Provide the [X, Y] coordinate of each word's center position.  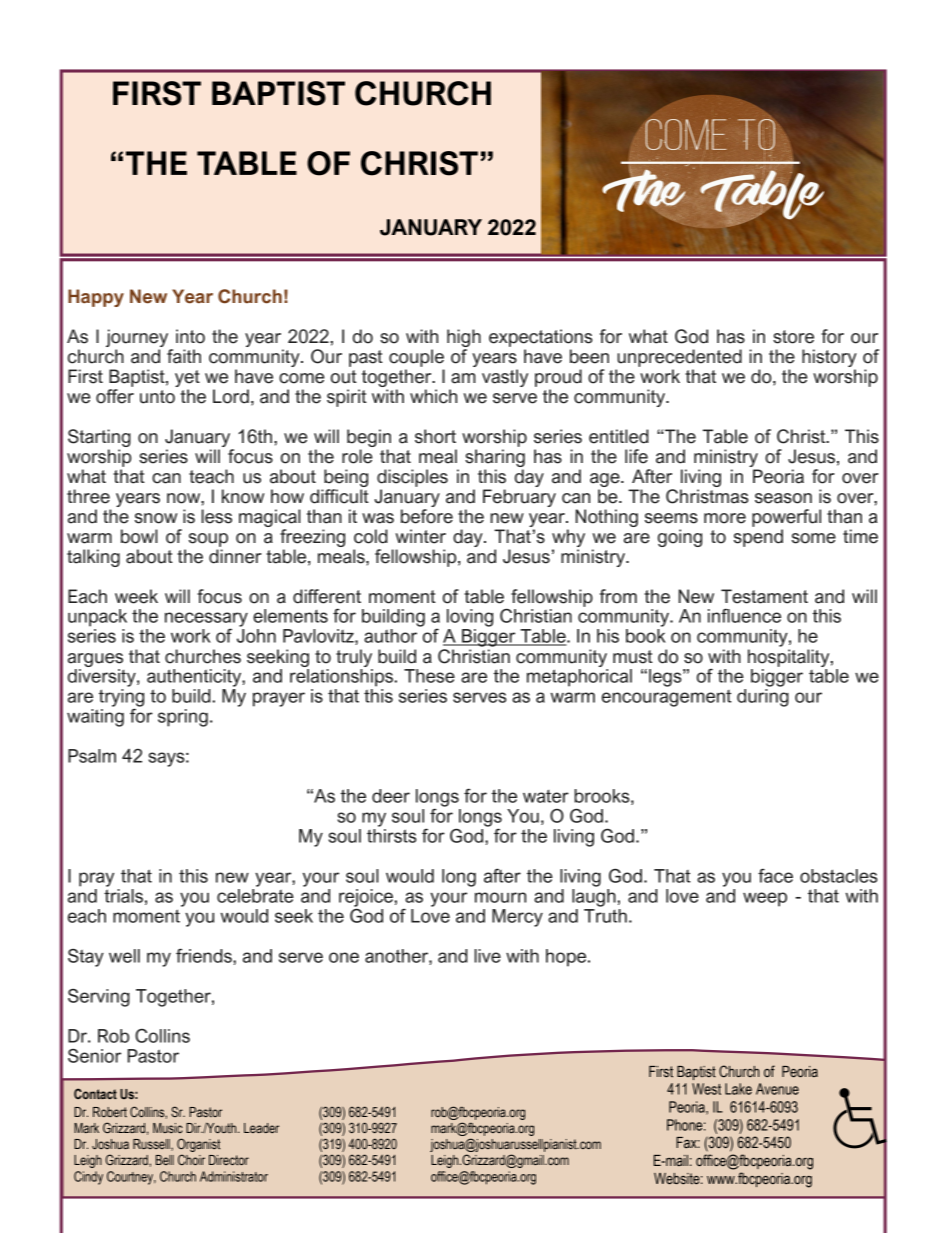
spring [183, 718]
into [190, 336]
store [793, 337]
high [464, 338]
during [763, 698]
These [429, 676]
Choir [191, 1159]
